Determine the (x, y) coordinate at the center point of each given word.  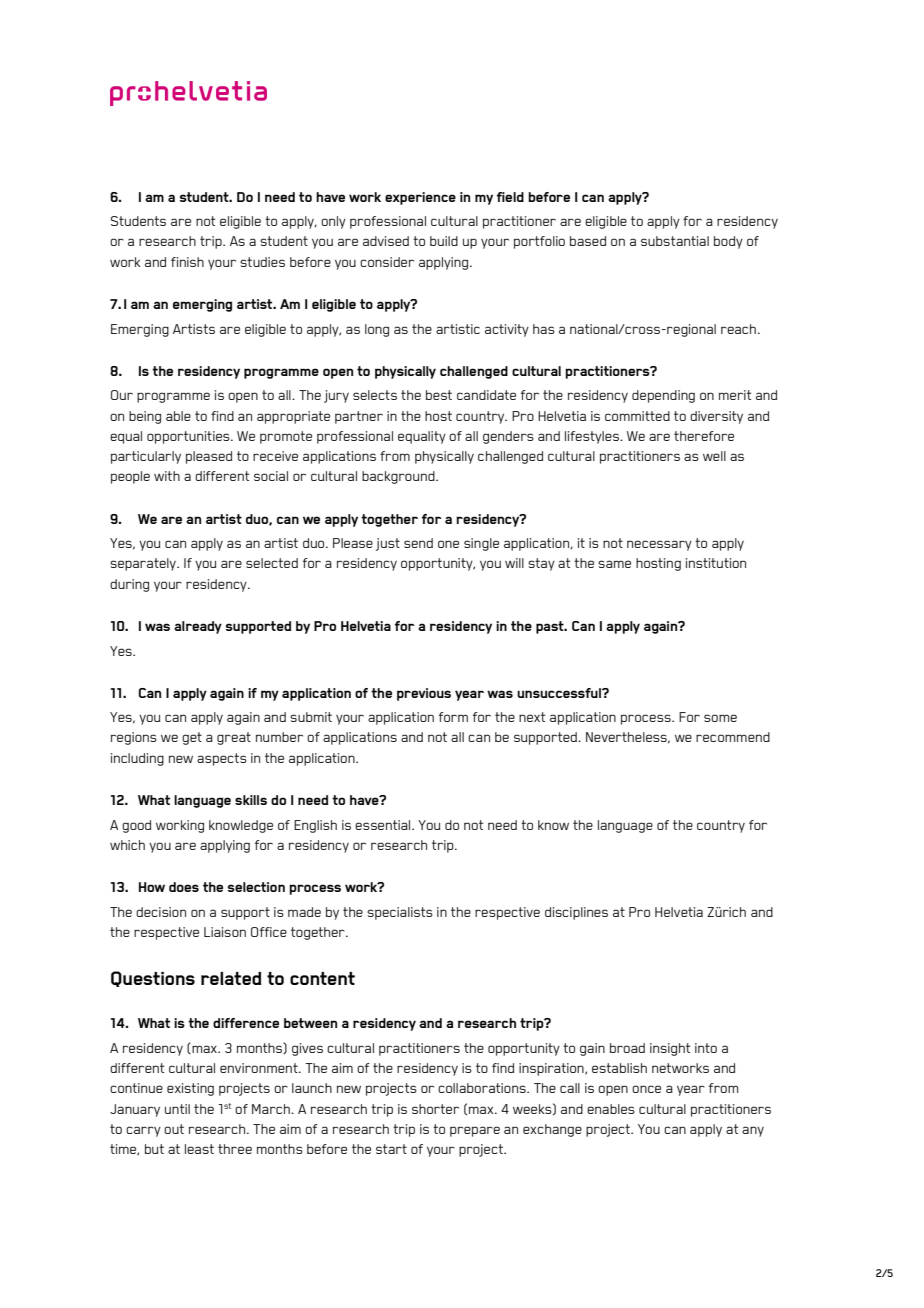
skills (251, 800)
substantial (675, 241)
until (177, 1109)
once (646, 1089)
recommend (733, 737)
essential (384, 825)
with (167, 476)
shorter (435, 1109)
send (418, 543)
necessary (659, 545)
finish (187, 262)
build (444, 241)
